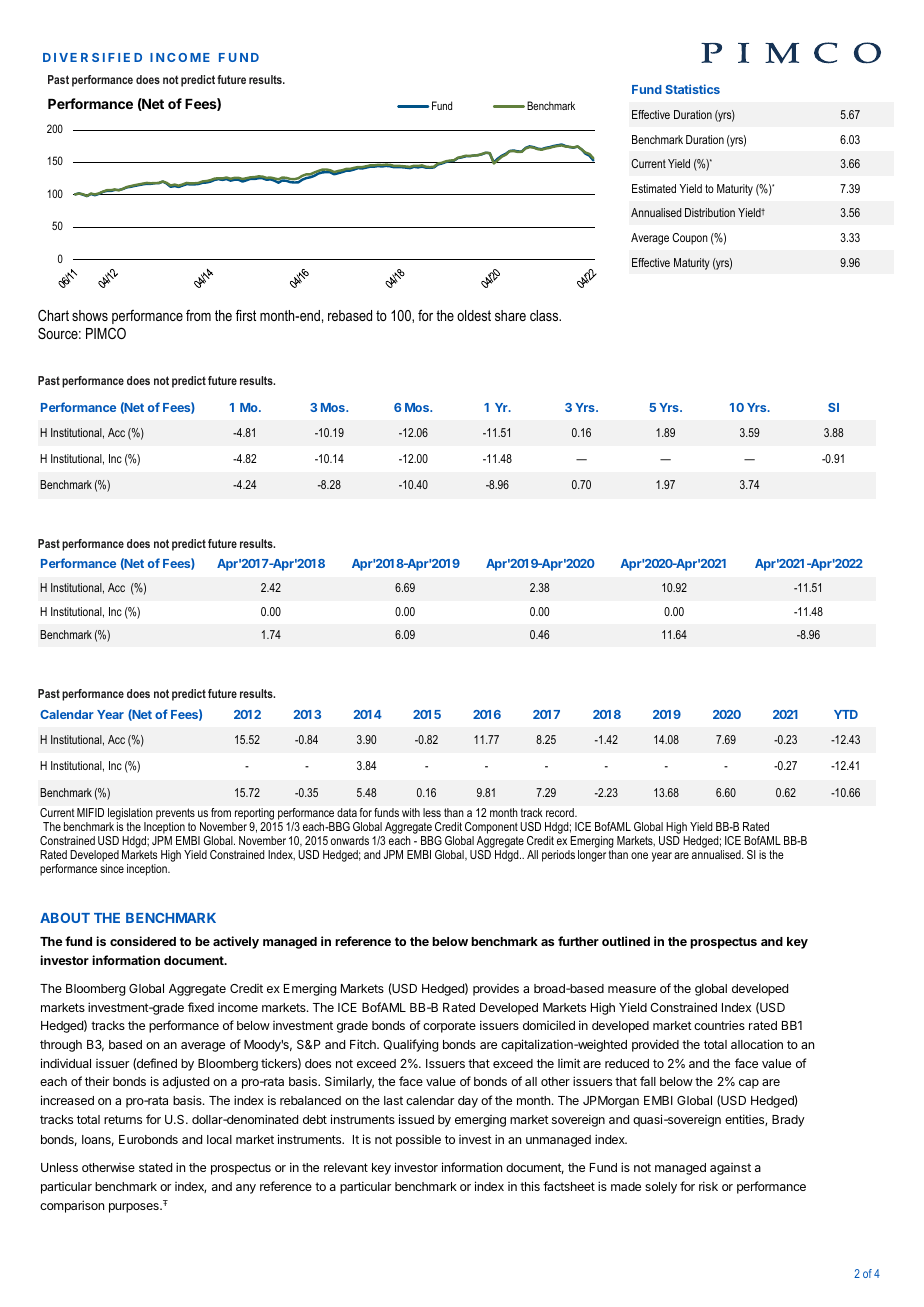 The height and width of the screenshot is (1307, 924). I want to click on YTD, so click(846, 714).
